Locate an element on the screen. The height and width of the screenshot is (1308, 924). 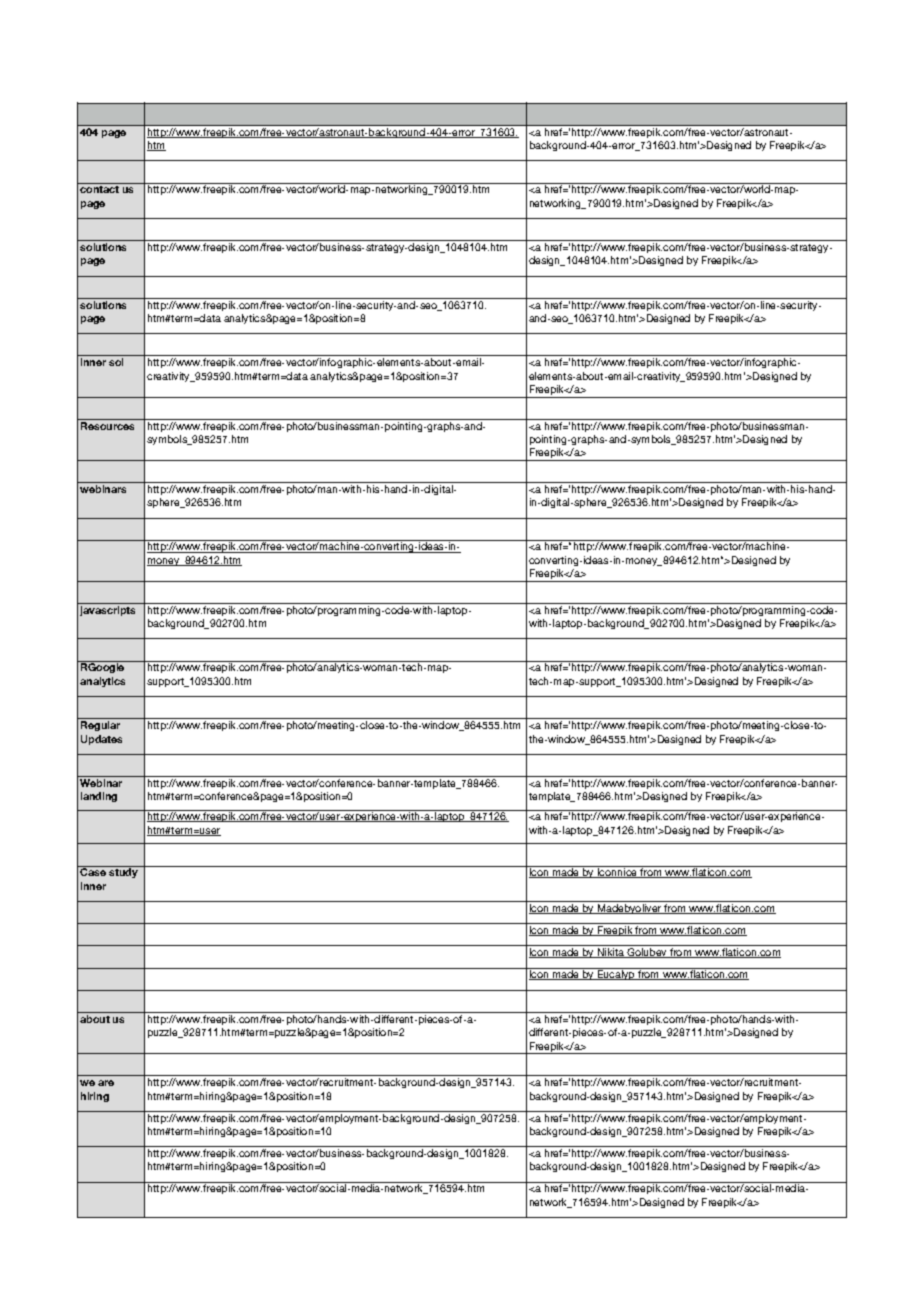
Resources is located at coordinates (107, 426).
